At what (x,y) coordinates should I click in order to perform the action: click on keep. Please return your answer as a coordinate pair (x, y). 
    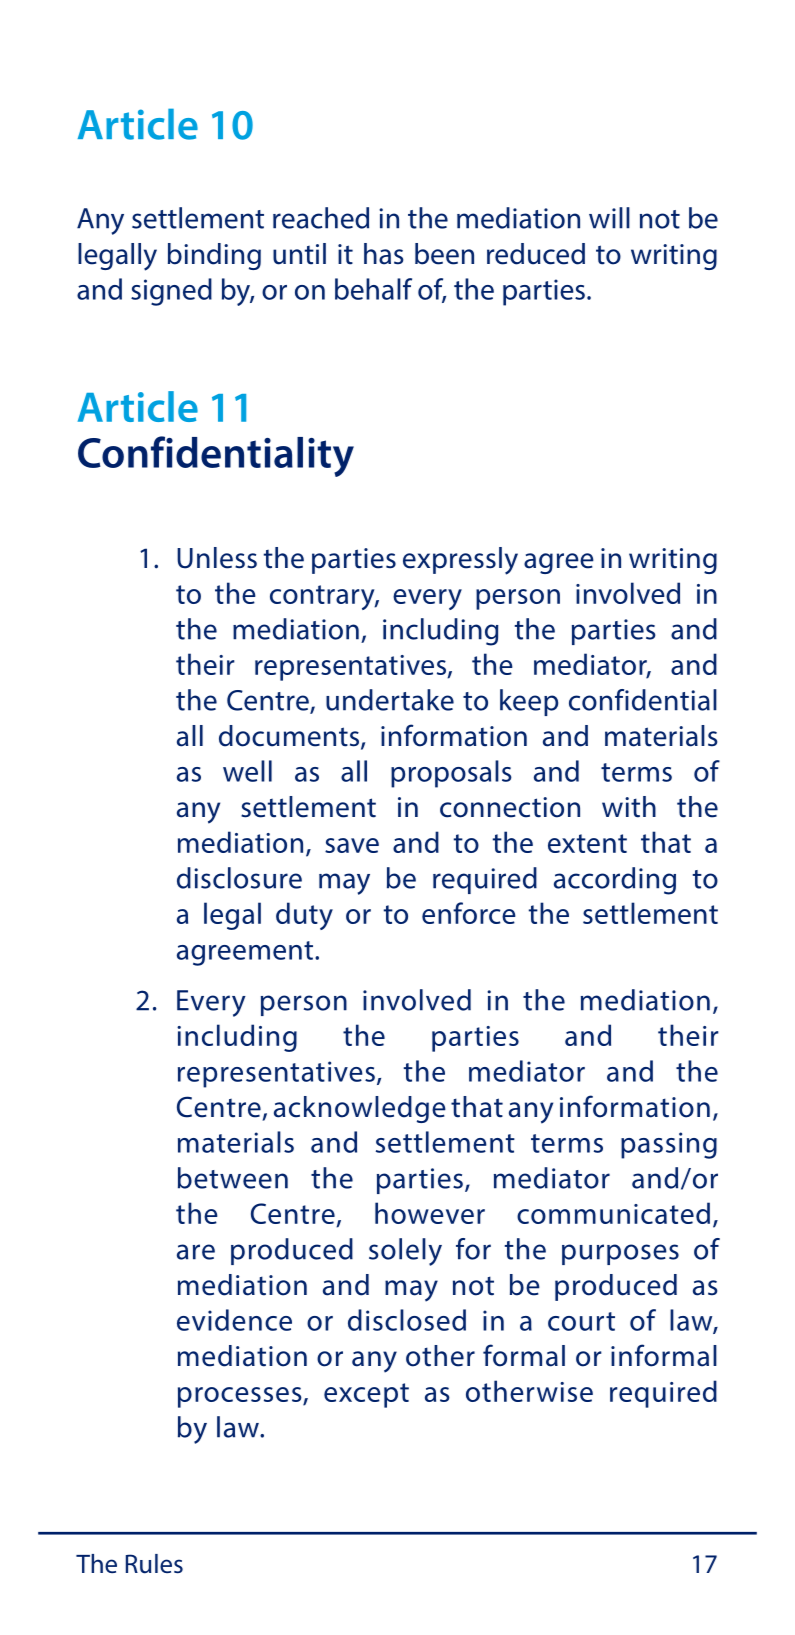
    Looking at the image, I should click on (529, 702).
